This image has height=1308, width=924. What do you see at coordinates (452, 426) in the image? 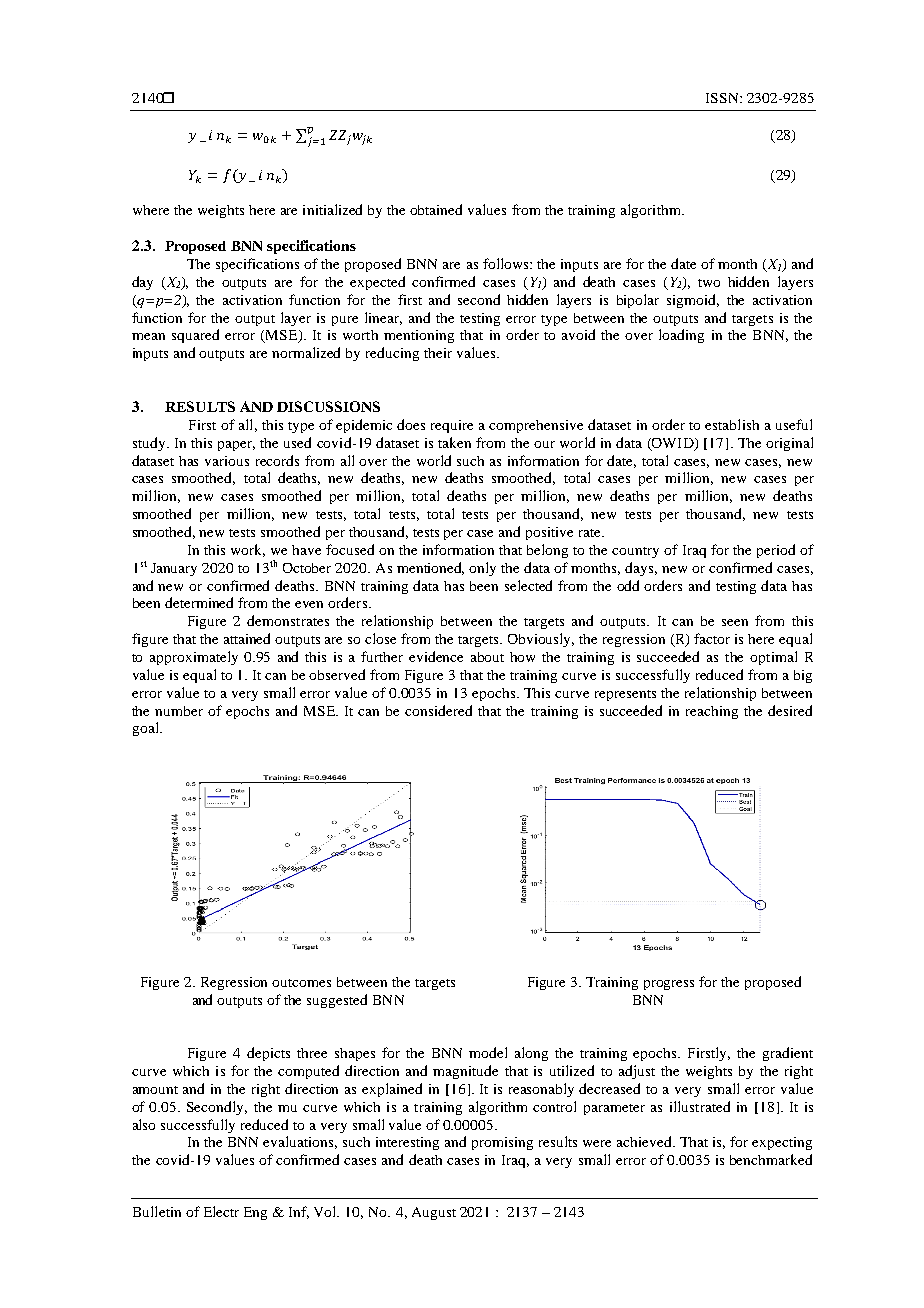
I see `require` at bounding box center [452, 426].
